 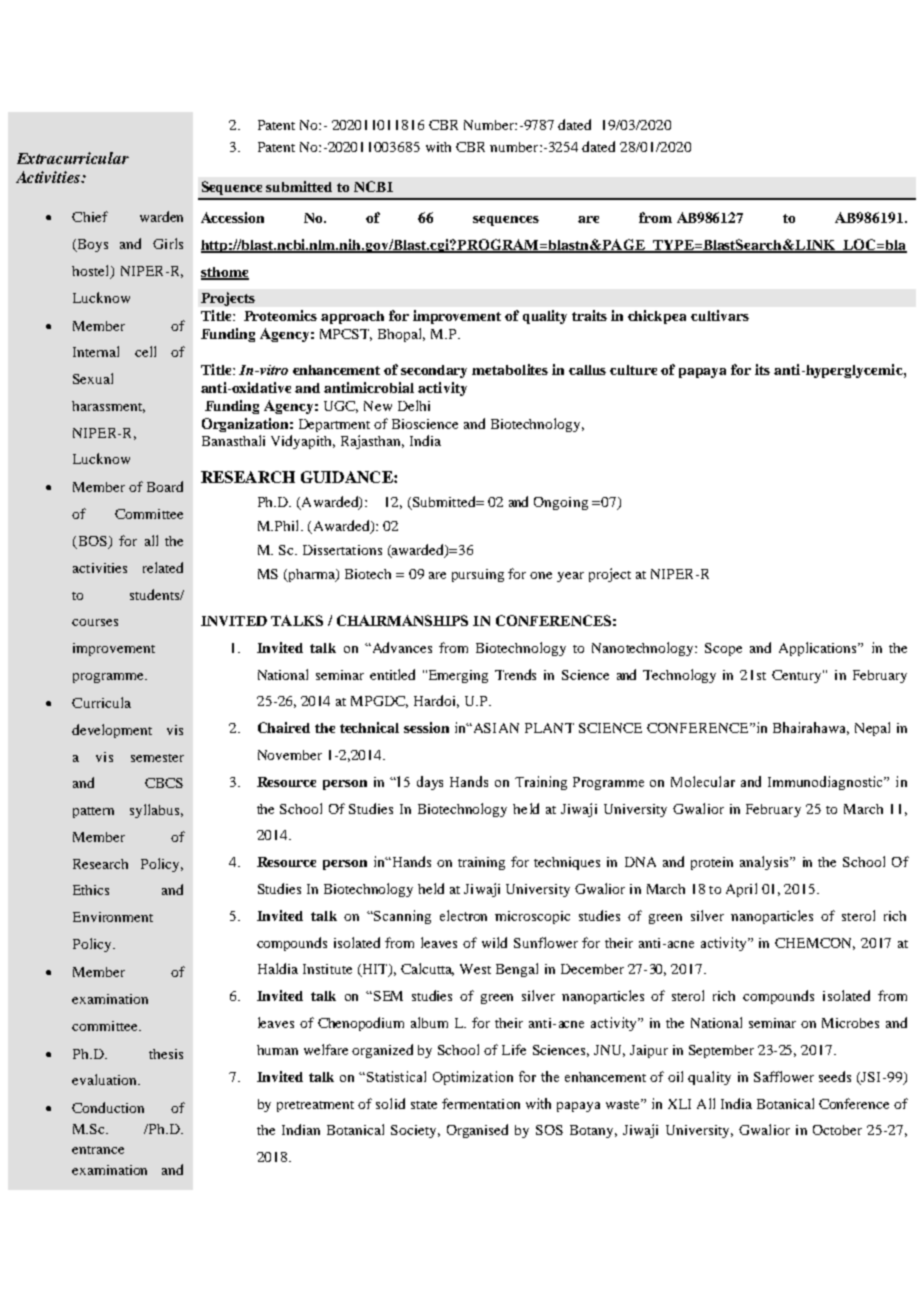 I want to click on electron, so click(x=463, y=915).
